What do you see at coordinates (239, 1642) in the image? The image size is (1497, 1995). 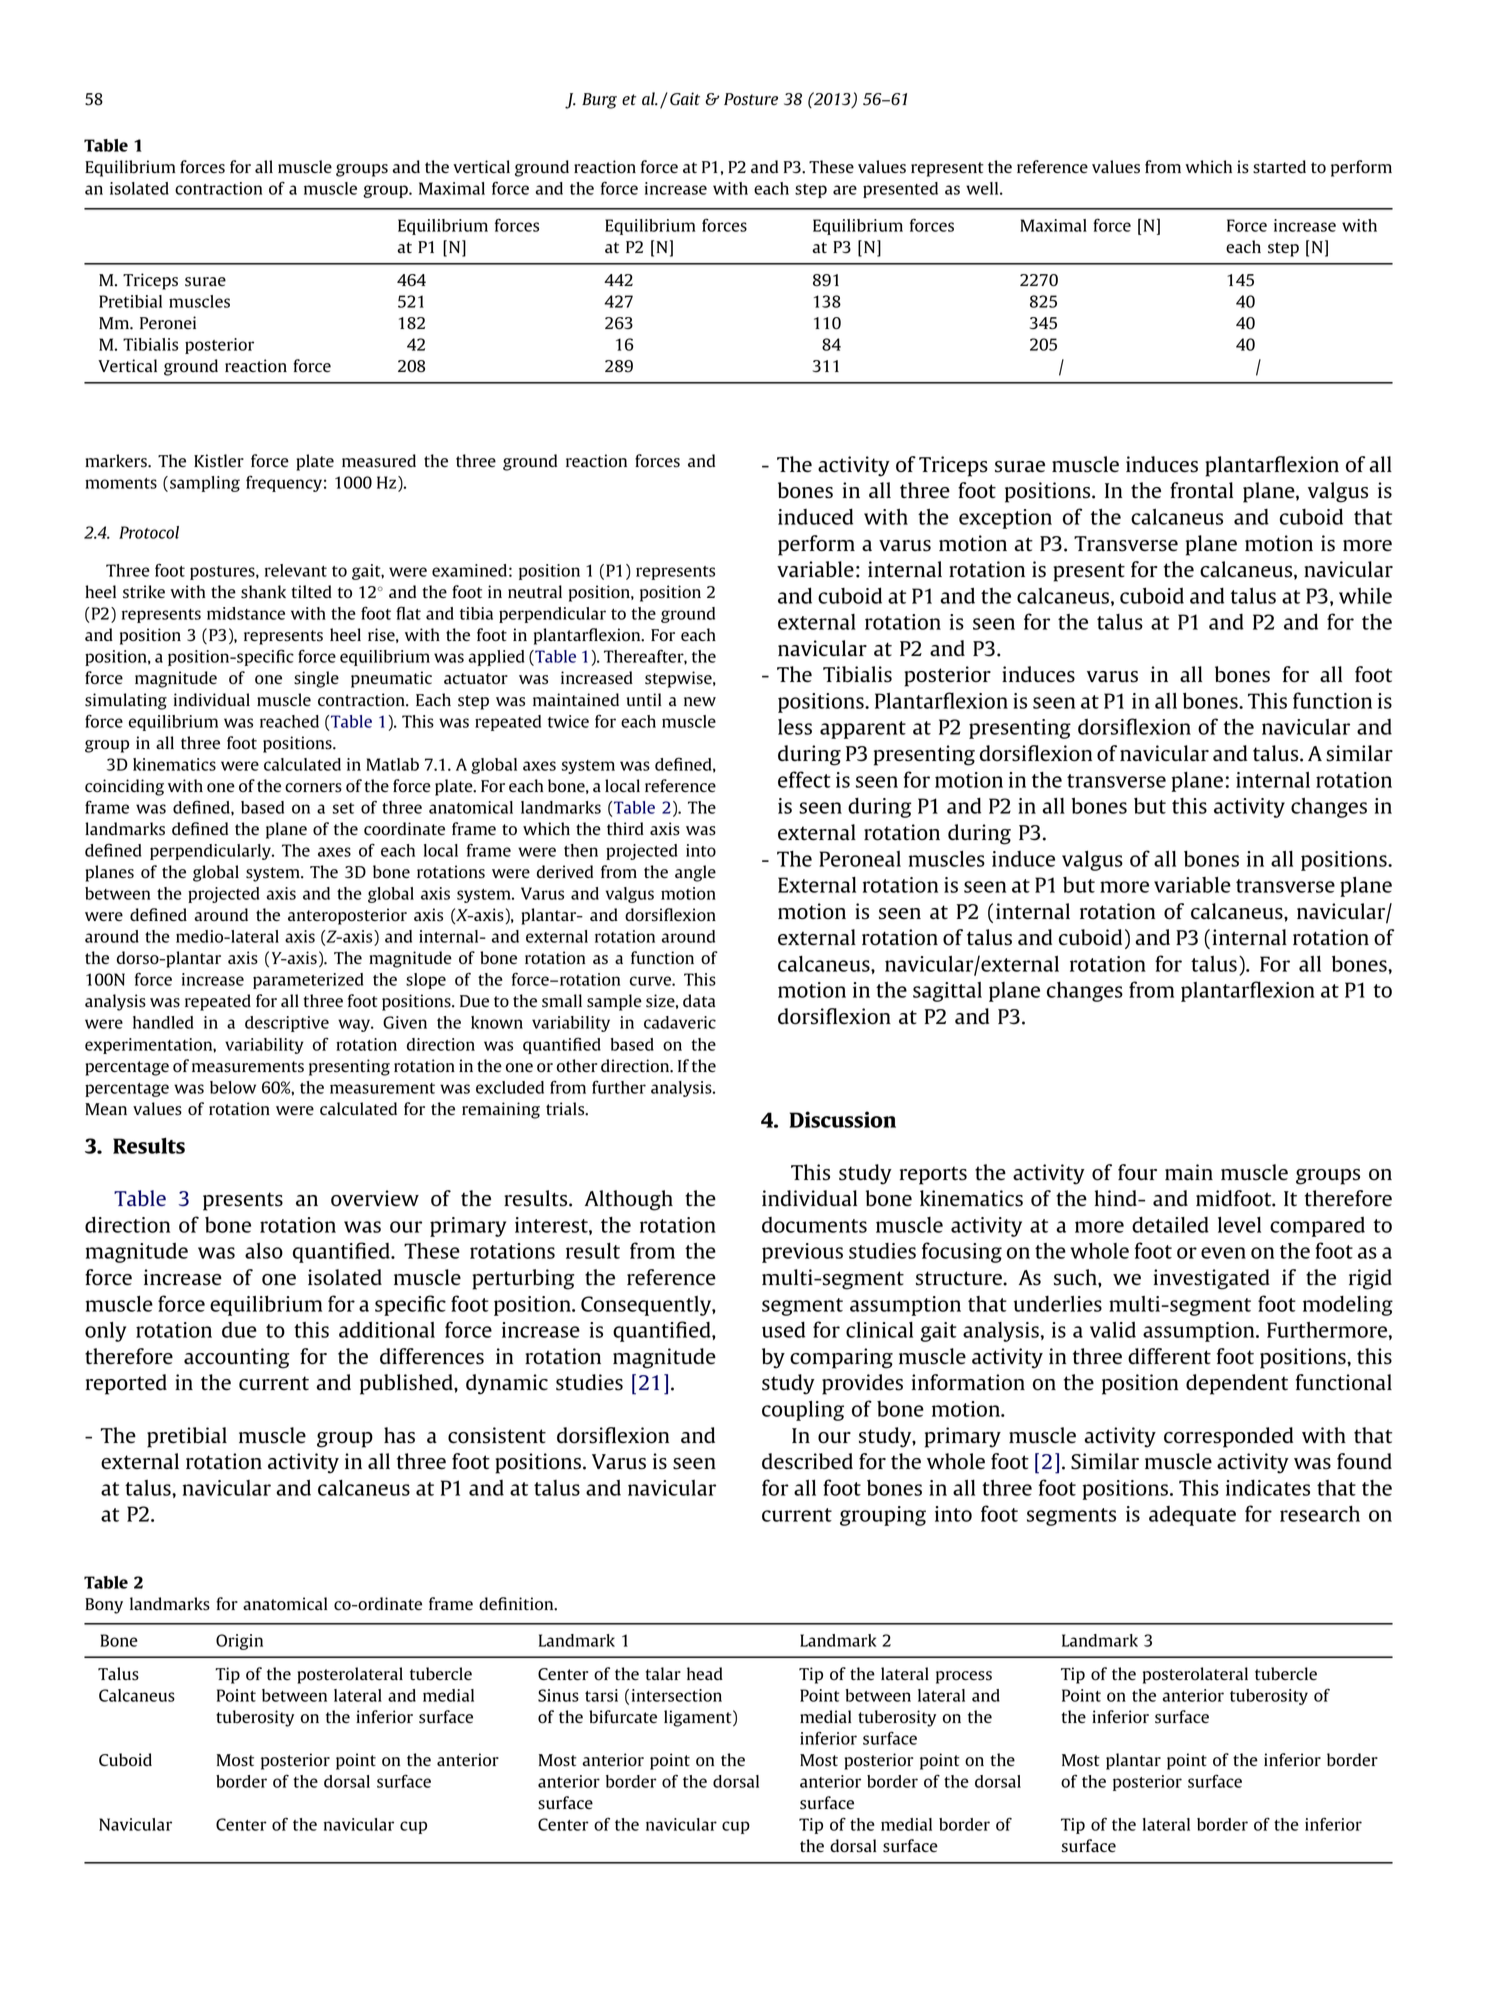 I see `Origin` at bounding box center [239, 1642].
